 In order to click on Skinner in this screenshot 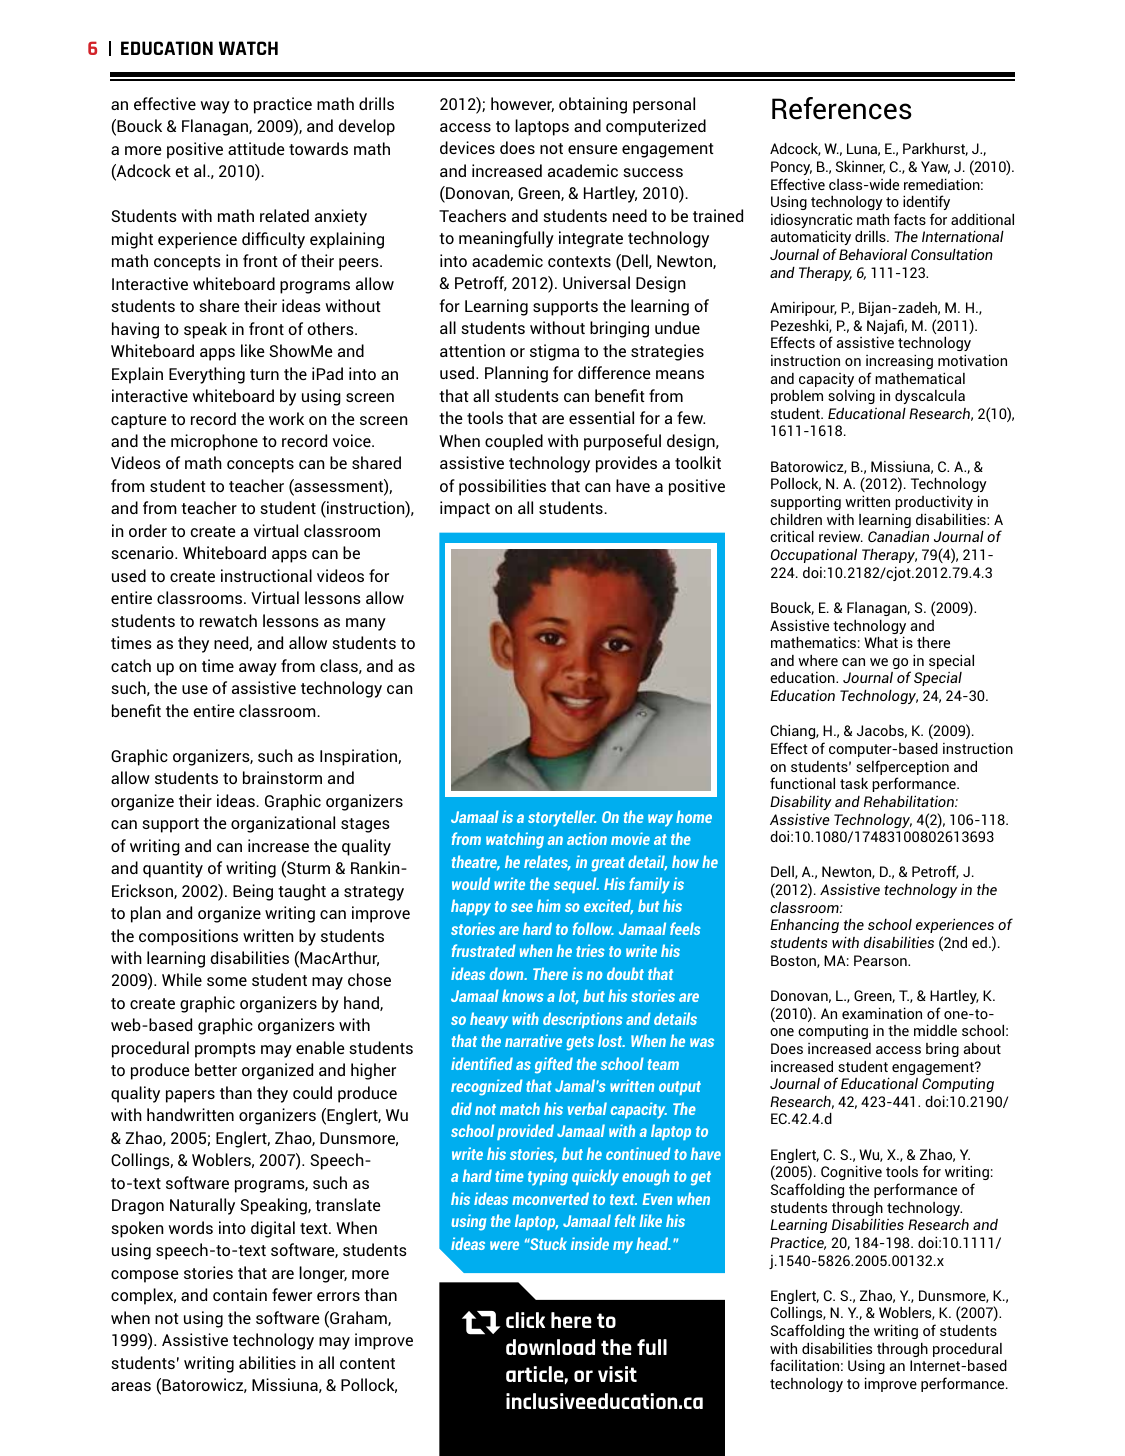, I will do `click(860, 167)`.
